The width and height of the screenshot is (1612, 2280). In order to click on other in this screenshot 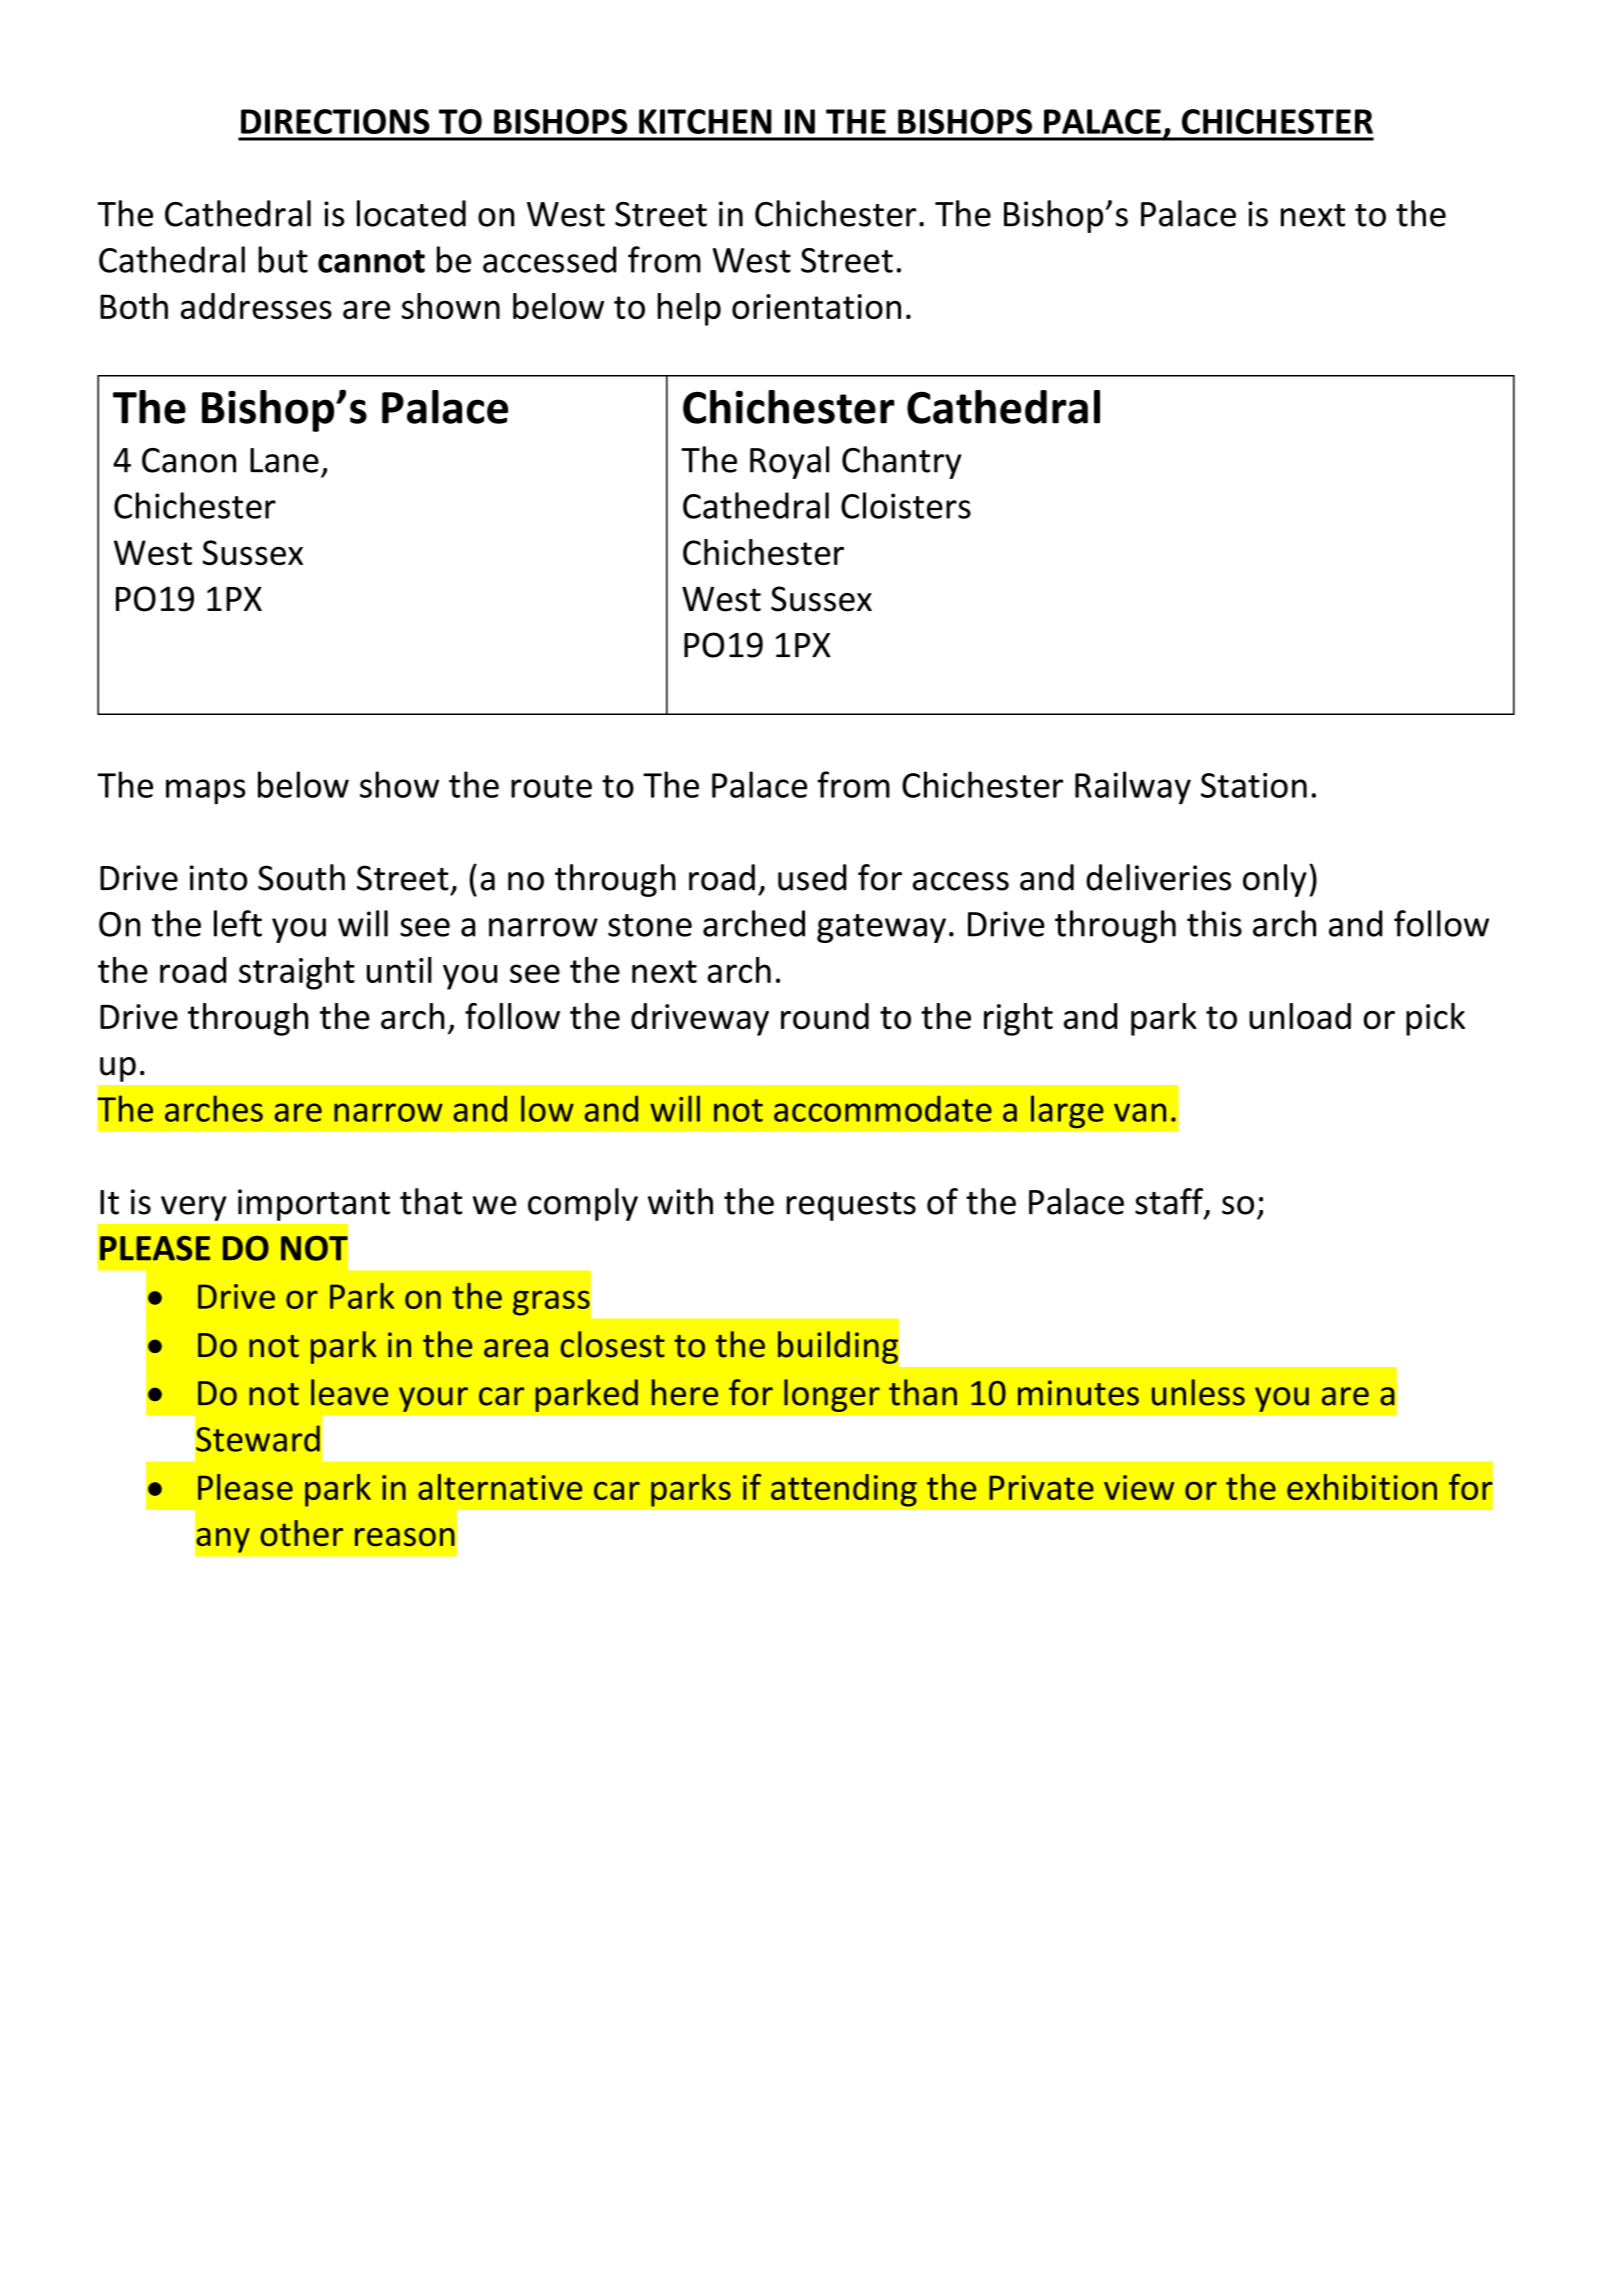, I will do `click(301, 1533)`.
